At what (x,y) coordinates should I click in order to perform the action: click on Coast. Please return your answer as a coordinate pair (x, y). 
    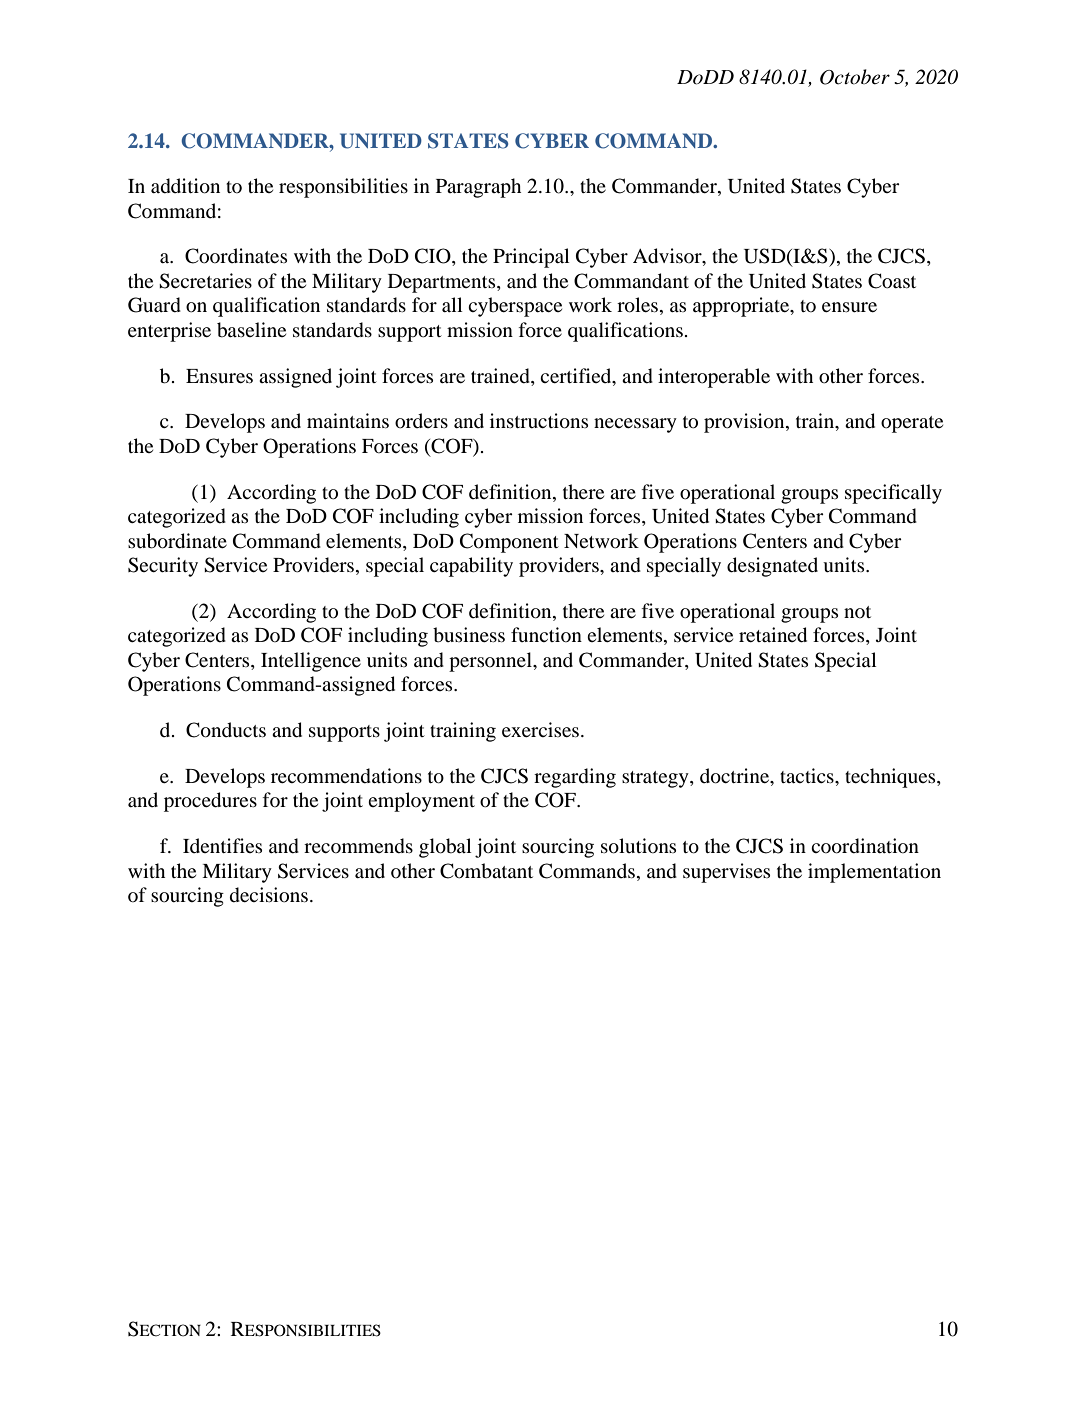
    Looking at the image, I should click on (892, 281).
